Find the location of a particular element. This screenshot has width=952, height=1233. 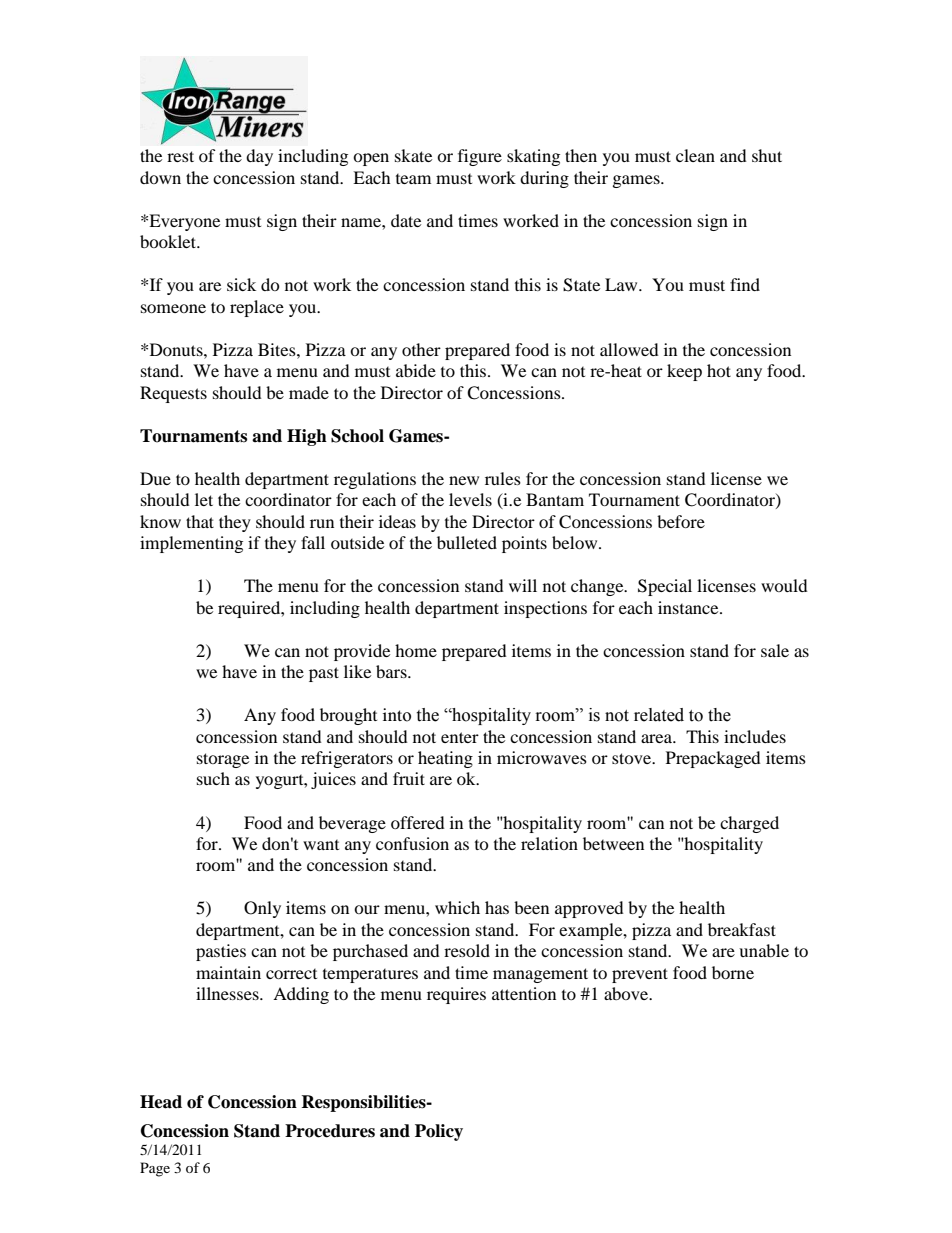

levels is located at coordinates (470, 499).
